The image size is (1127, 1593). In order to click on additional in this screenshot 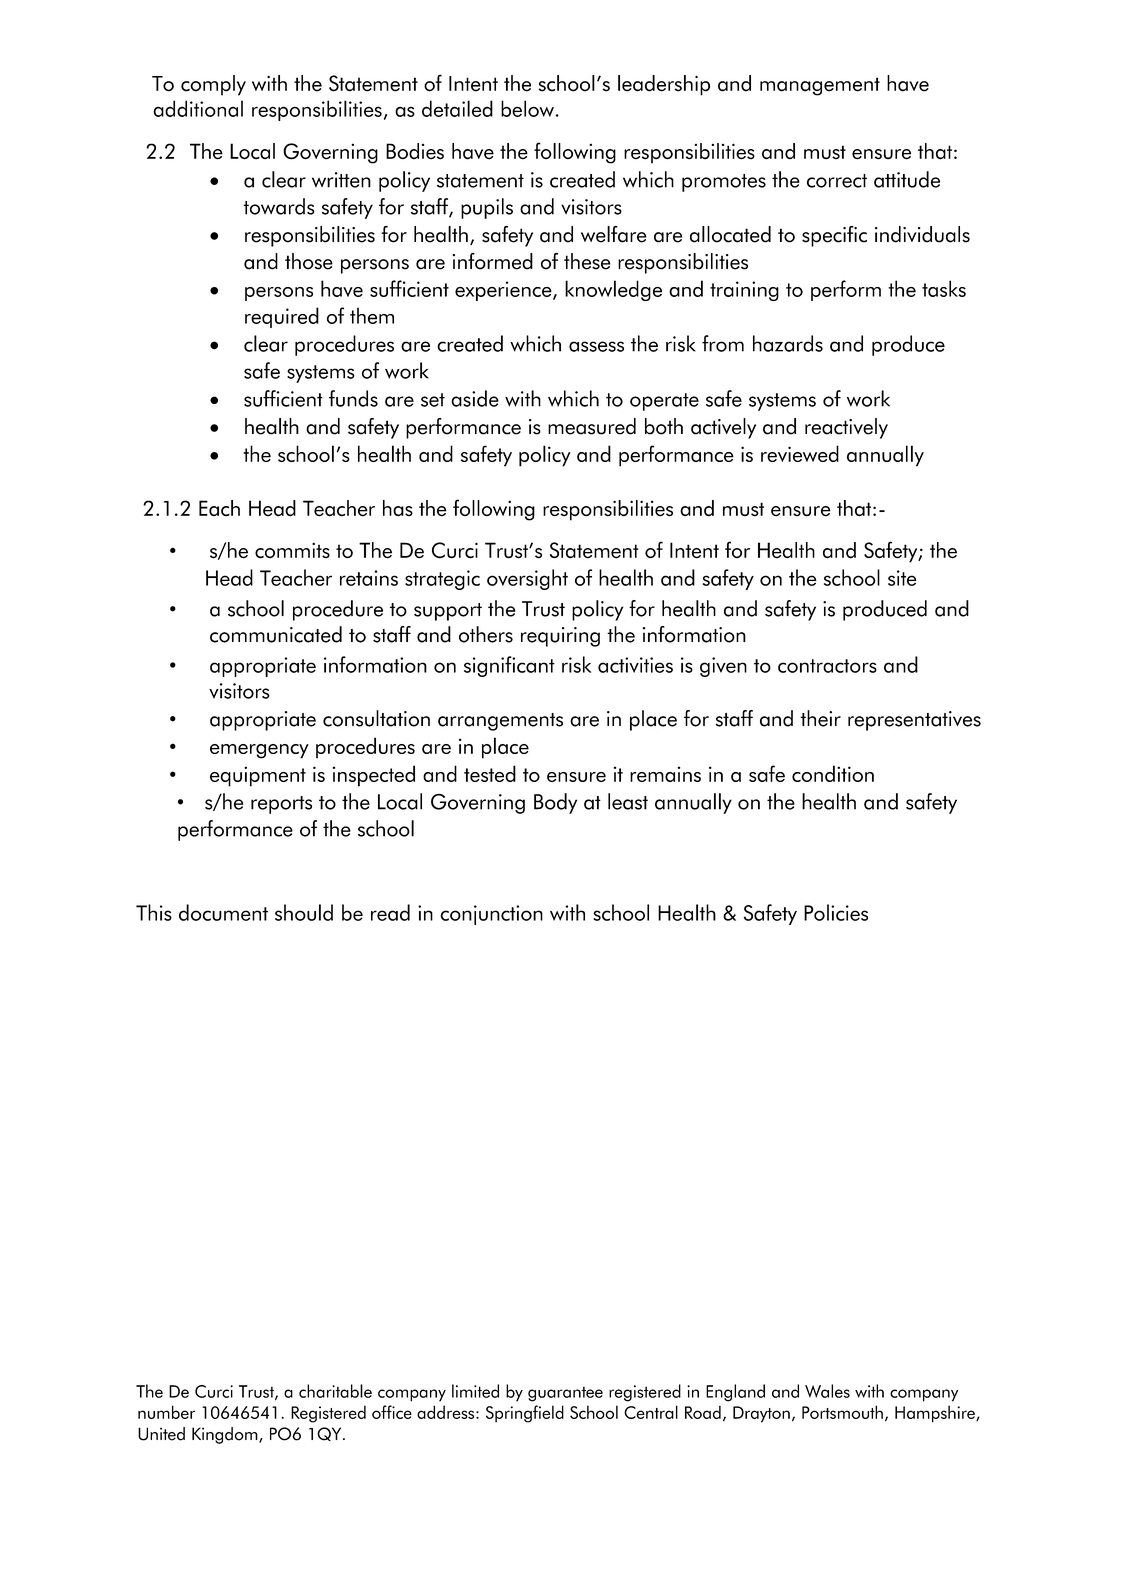, I will do `click(198, 108)`.
